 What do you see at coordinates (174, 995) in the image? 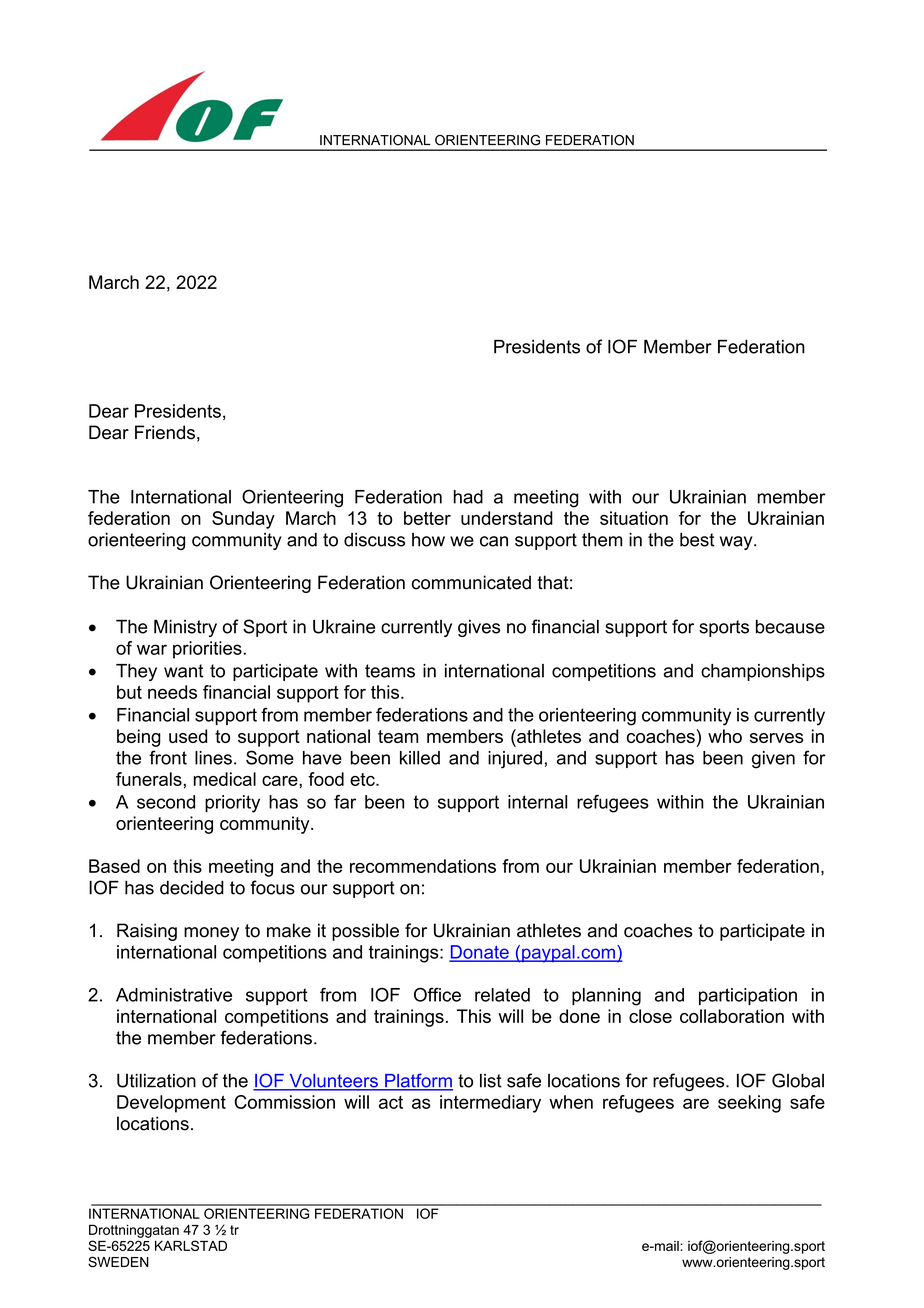
I see `Administrative` at bounding box center [174, 995].
